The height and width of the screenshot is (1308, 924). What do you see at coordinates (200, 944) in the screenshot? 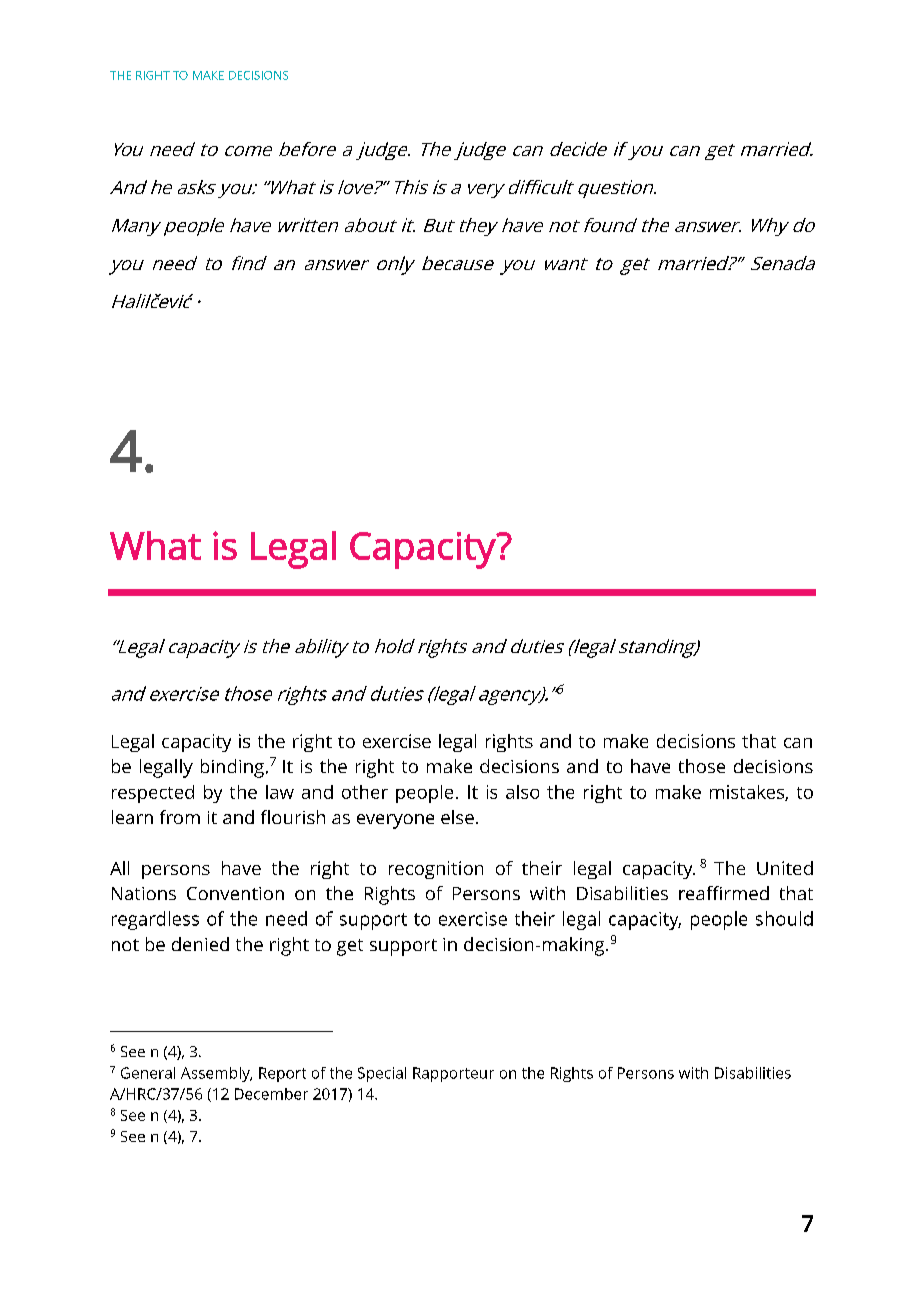
I see `denied` at bounding box center [200, 944].
